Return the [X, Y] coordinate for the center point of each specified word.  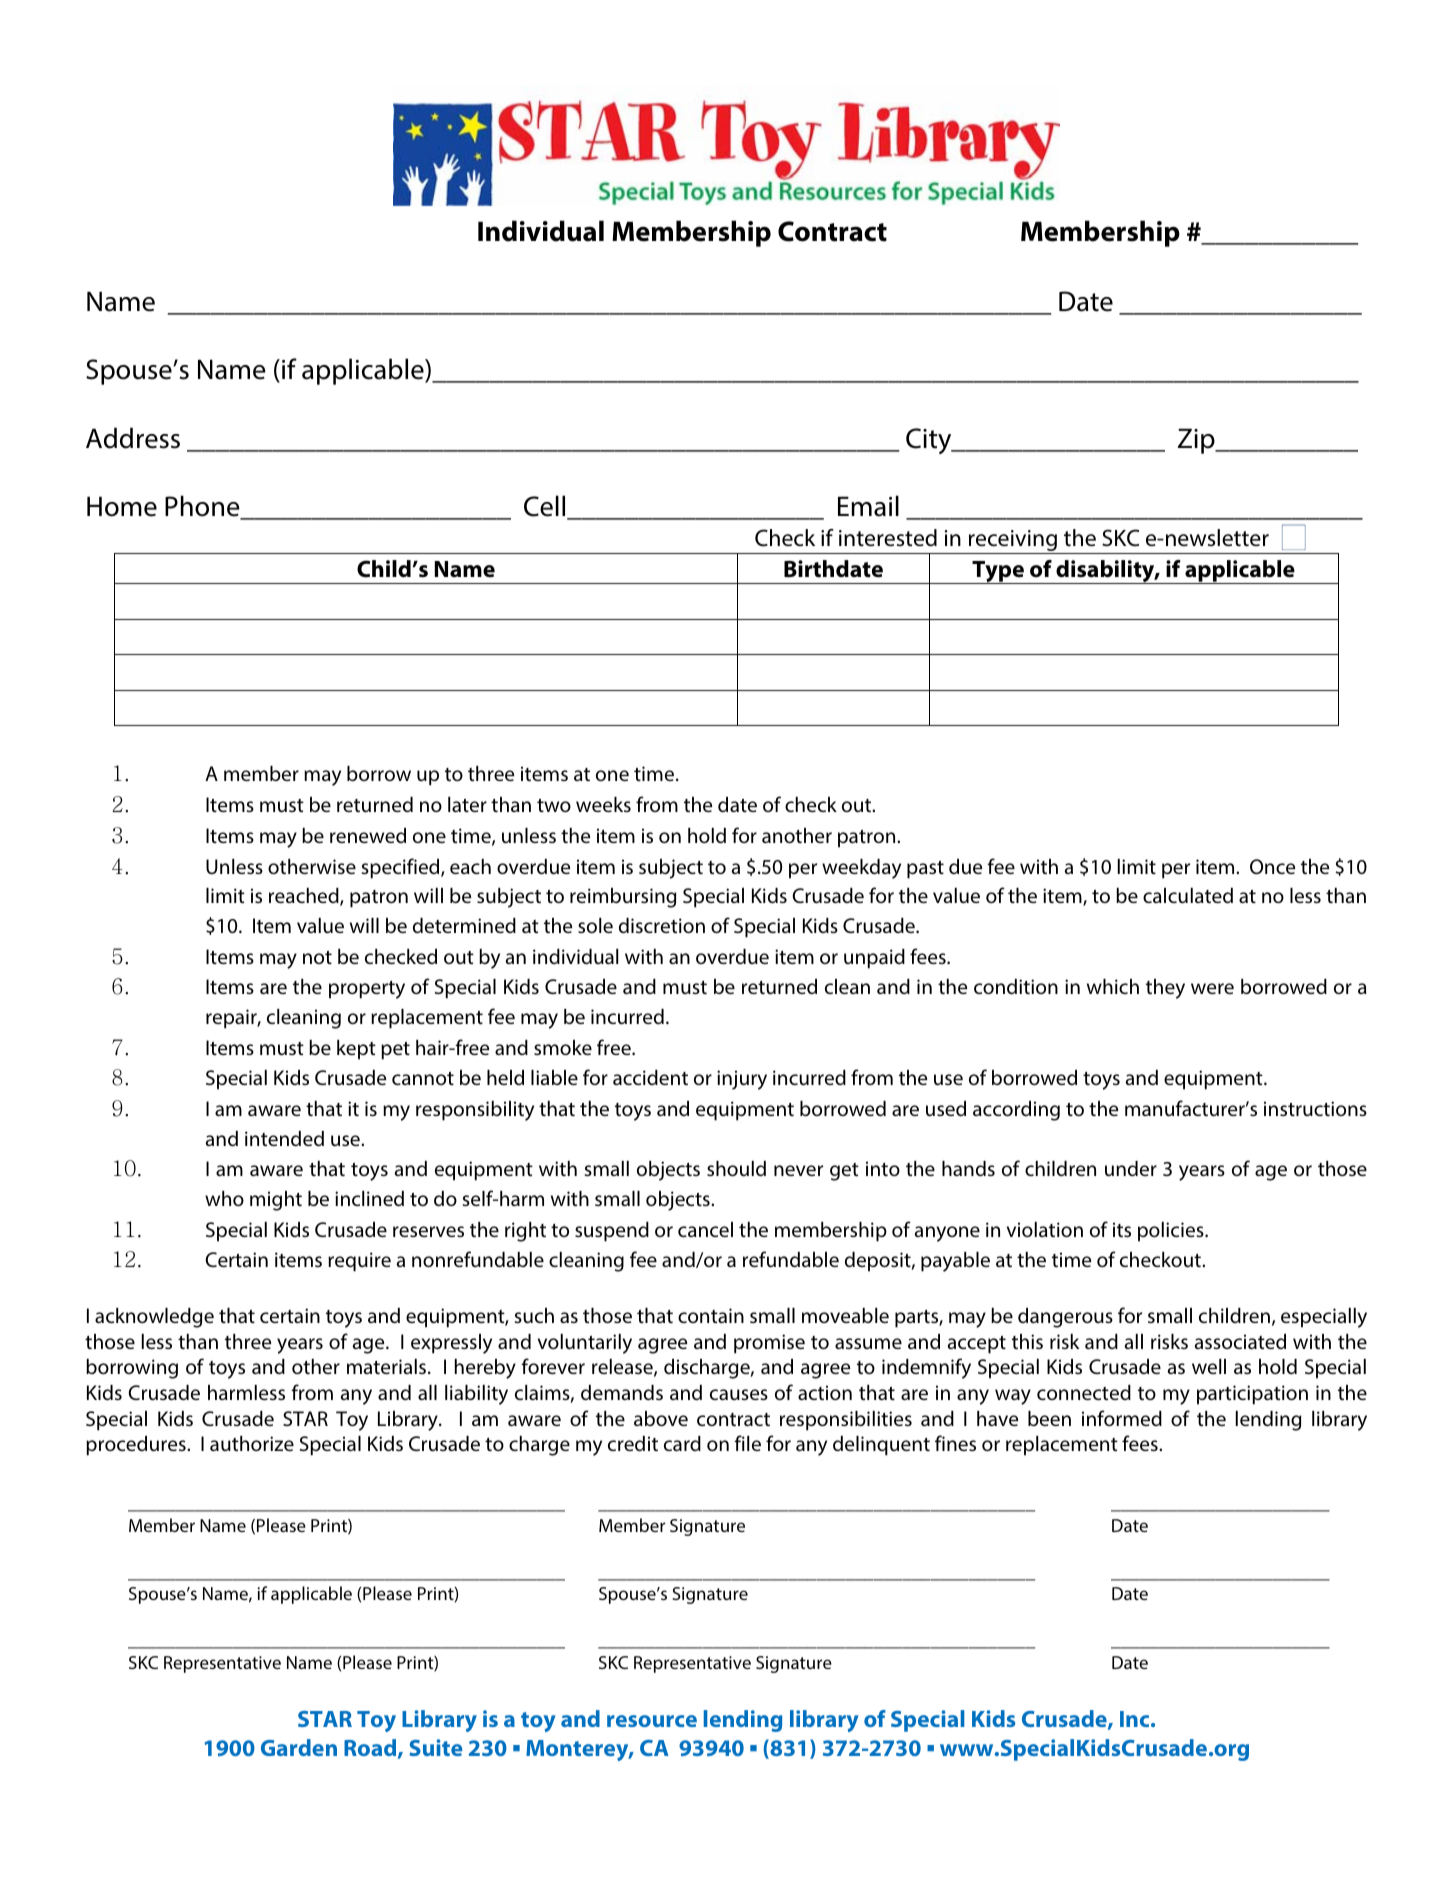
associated [1240, 1341]
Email [868, 506]
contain [711, 1315]
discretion [662, 925]
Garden [299, 1747]
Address [133, 438]
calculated [1188, 896]
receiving [1013, 542]
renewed [368, 835]
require [359, 1262]
